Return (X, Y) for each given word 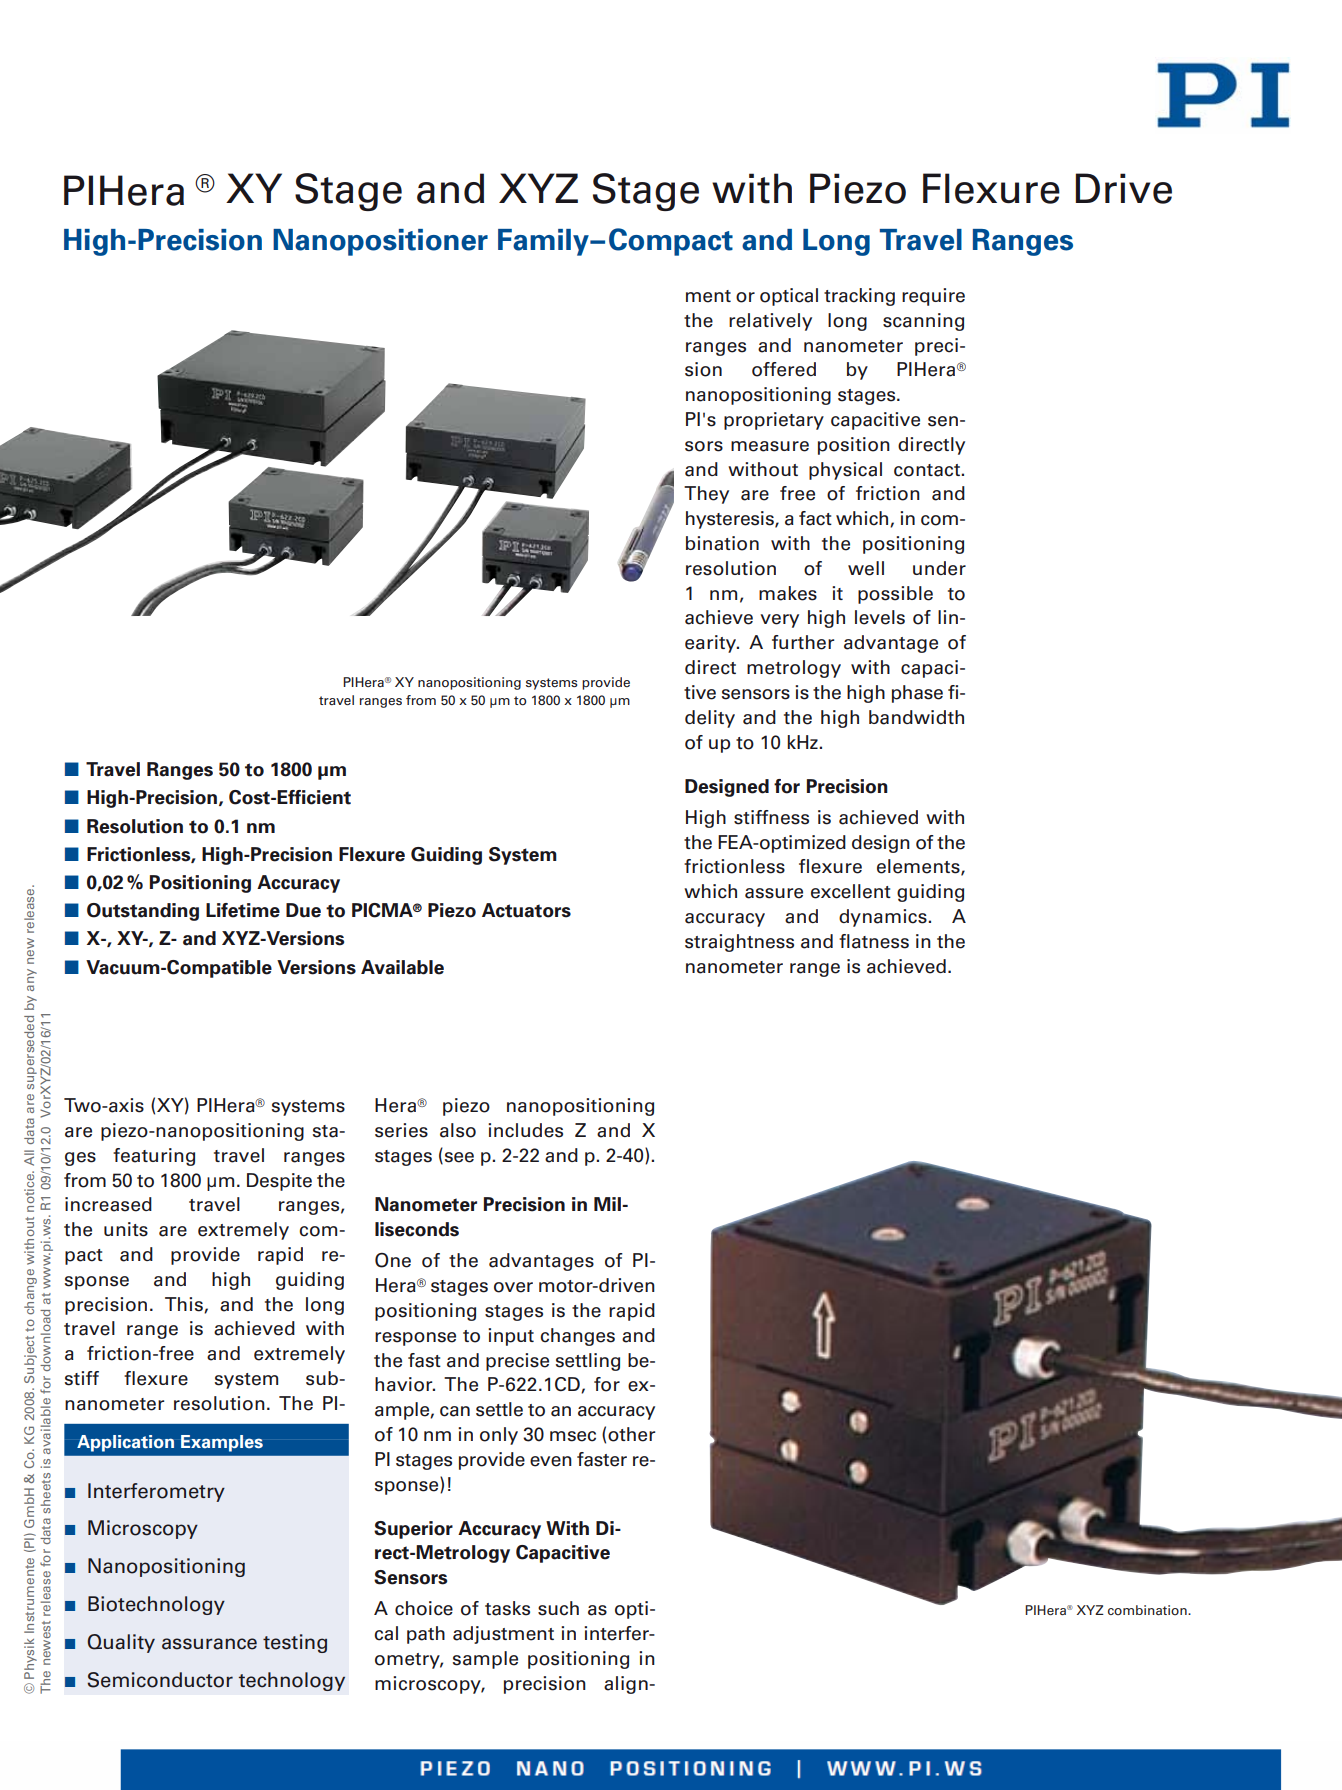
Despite (279, 1182)
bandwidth (916, 717)
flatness (874, 941)
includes (525, 1130)
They (706, 495)
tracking (859, 297)
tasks (507, 1608)
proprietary (774, 421)
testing (295, 1643)
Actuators (526, 910)
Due (303, 910)
